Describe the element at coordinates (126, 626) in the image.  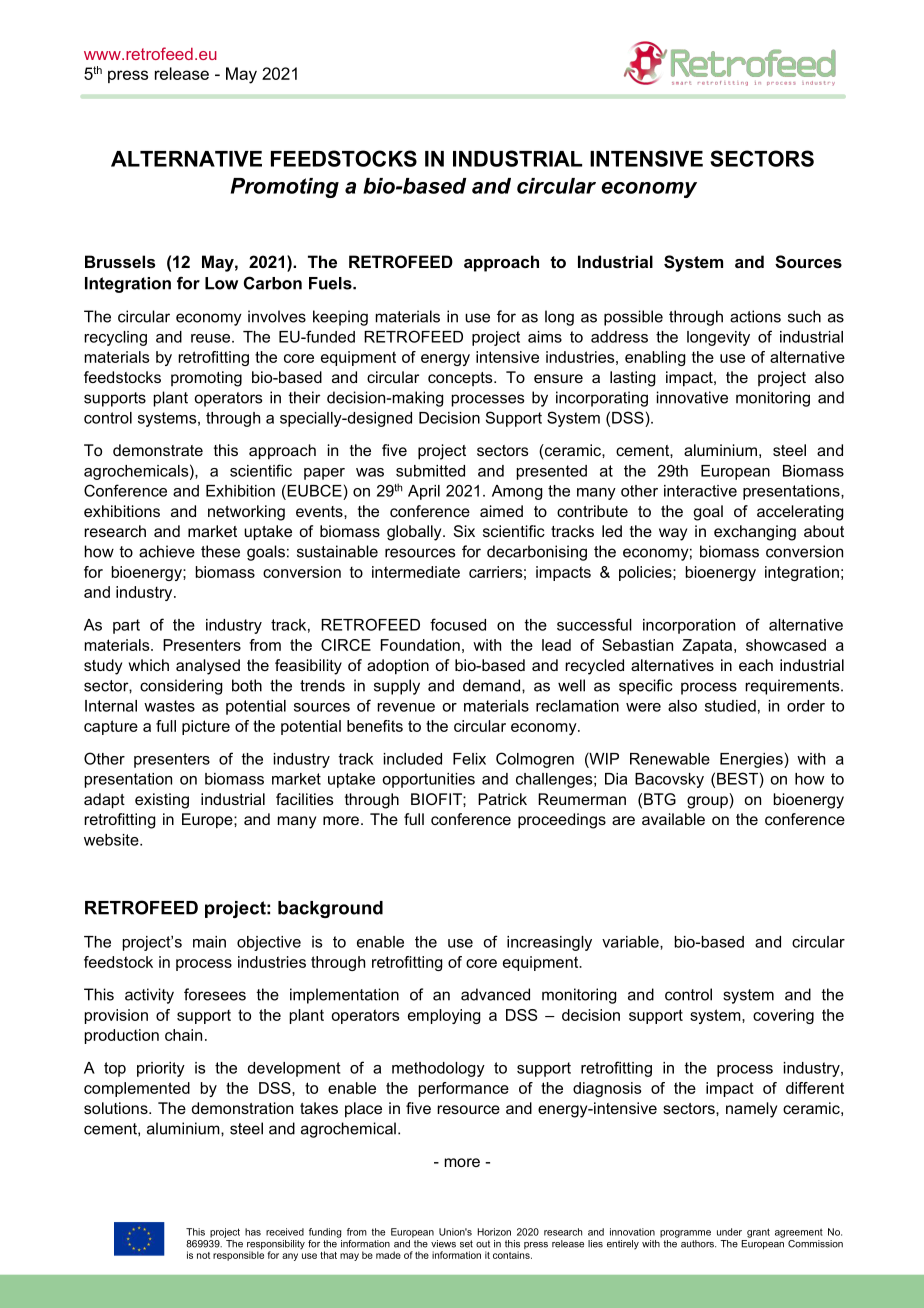
I see `part` at that location.
